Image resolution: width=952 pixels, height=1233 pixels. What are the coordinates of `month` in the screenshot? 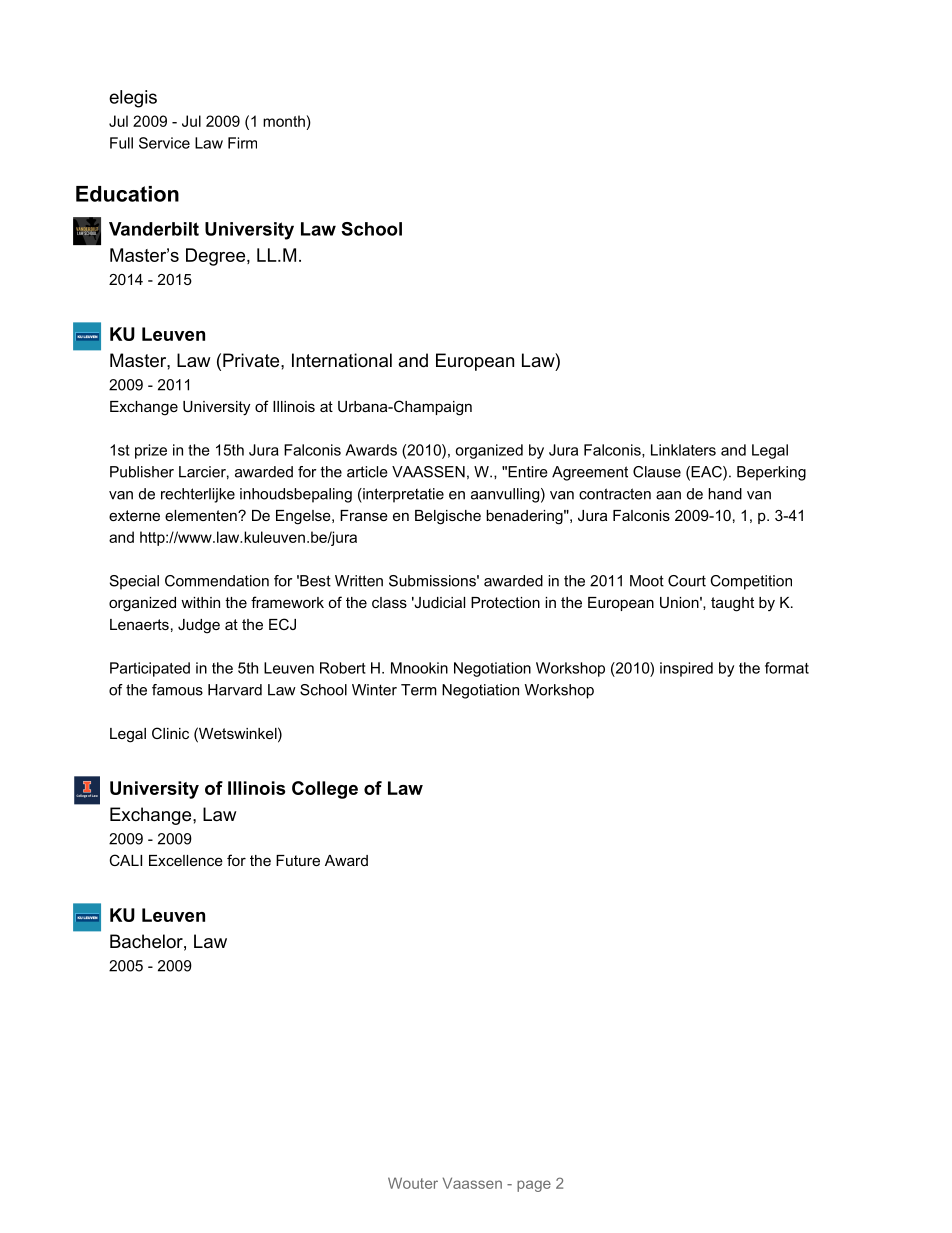 It's located at (284, 121).
